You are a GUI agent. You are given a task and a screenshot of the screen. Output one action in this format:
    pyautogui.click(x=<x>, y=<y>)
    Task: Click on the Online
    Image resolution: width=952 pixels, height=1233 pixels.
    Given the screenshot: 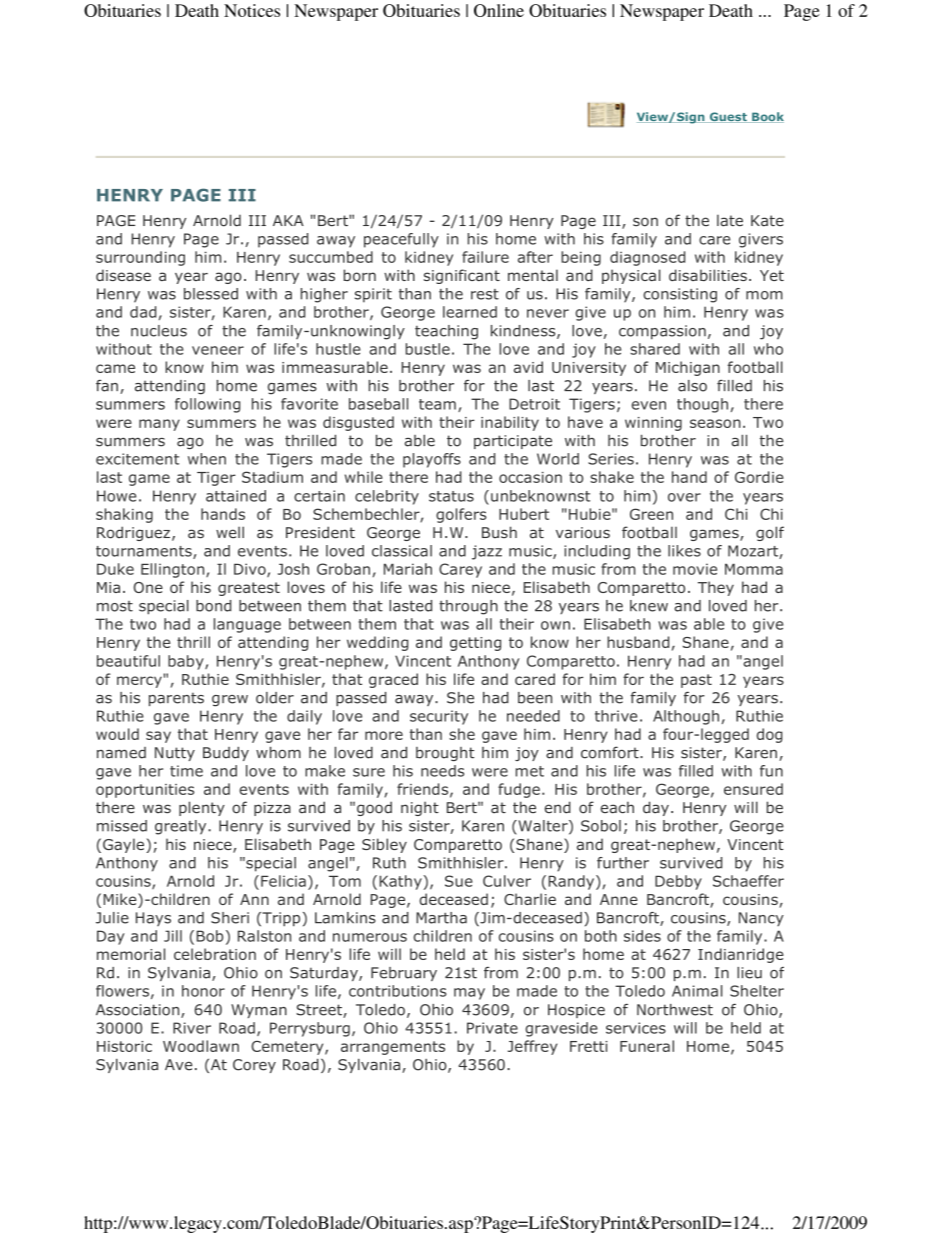 What is the action you would take?
    pyautogui.click(x=499, y=10)
